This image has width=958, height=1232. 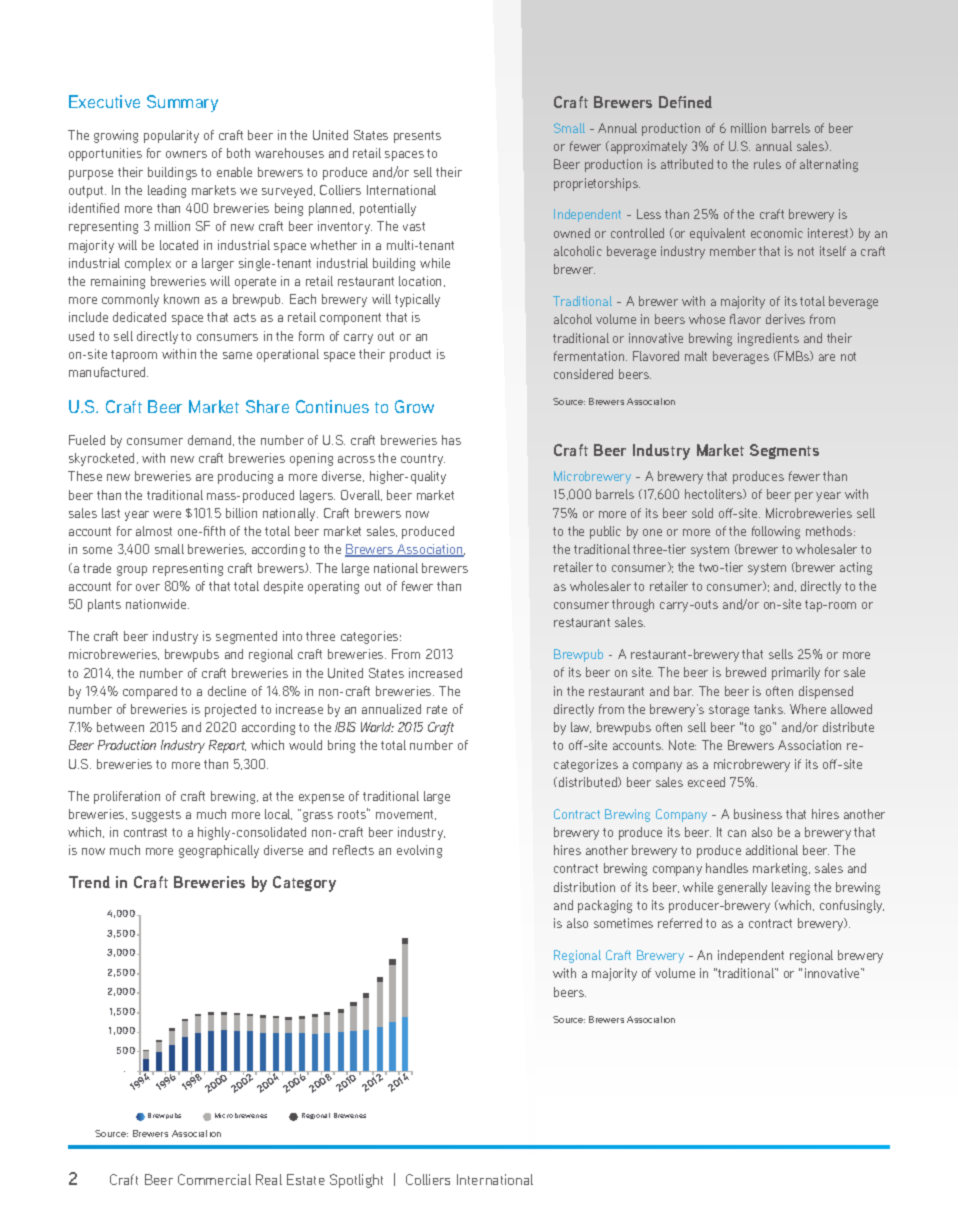 What do you see at coordinates (680, 923) in the image?
I see `referred` at bounding box center [680, 923].
